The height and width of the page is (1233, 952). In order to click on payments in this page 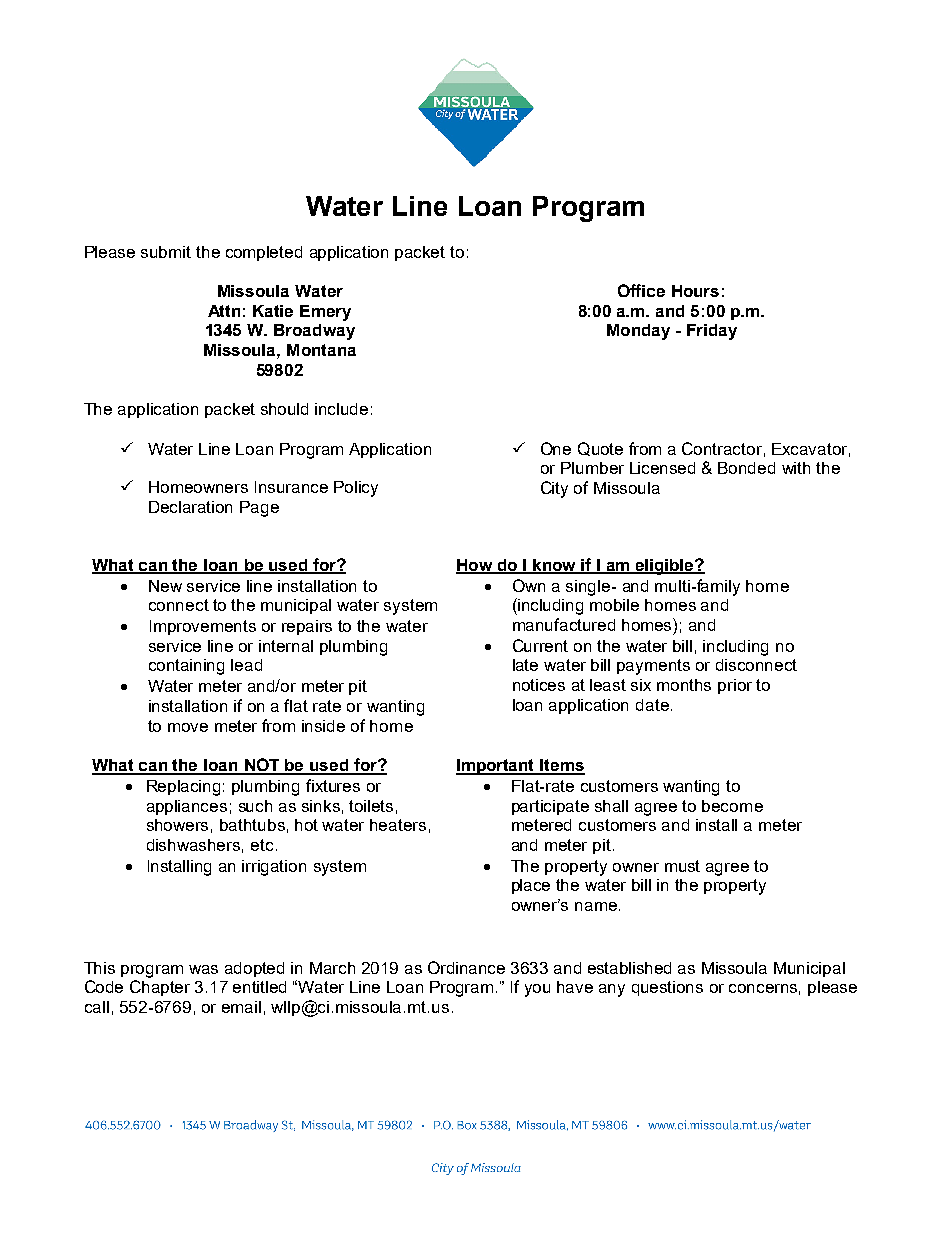, I will do `click(653, 667)`.
